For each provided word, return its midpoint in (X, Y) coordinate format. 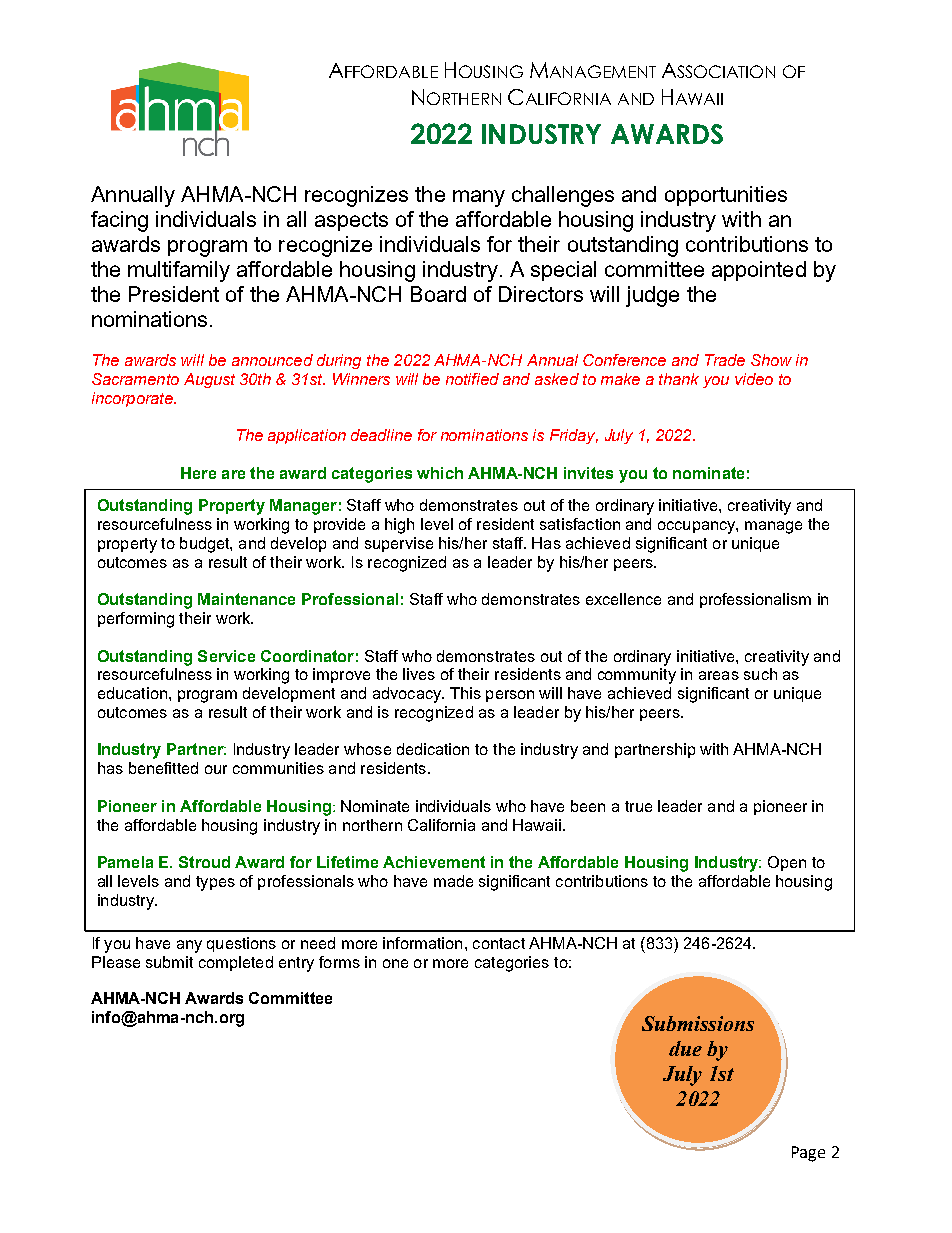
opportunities (726, 196)
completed (236, 963)
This (465, 693)
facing (119, 221)
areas (719, 675)
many (479, 198)
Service (226, 656)
